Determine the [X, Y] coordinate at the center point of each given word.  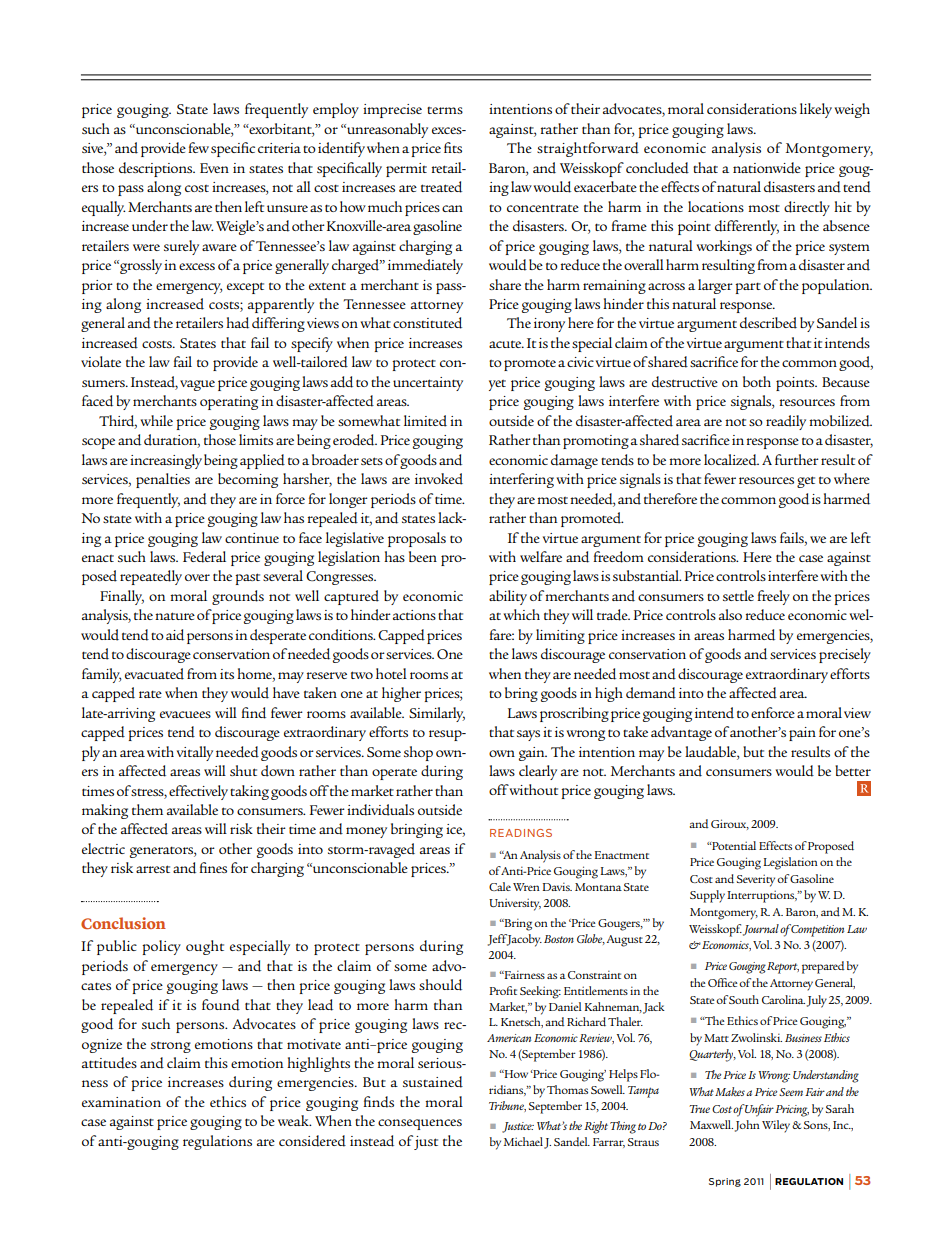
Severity [756, 880]
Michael [523, 1141]
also [730, 614]
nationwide [767, 168]
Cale [500, 886]
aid [175, 635]
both [757, 381]
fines [213, 867]
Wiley [777, 1126]
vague [197, 385]
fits [453, 147]
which [522, 614]
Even [214, 168]
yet [497, 385]
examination [121, 1102]
